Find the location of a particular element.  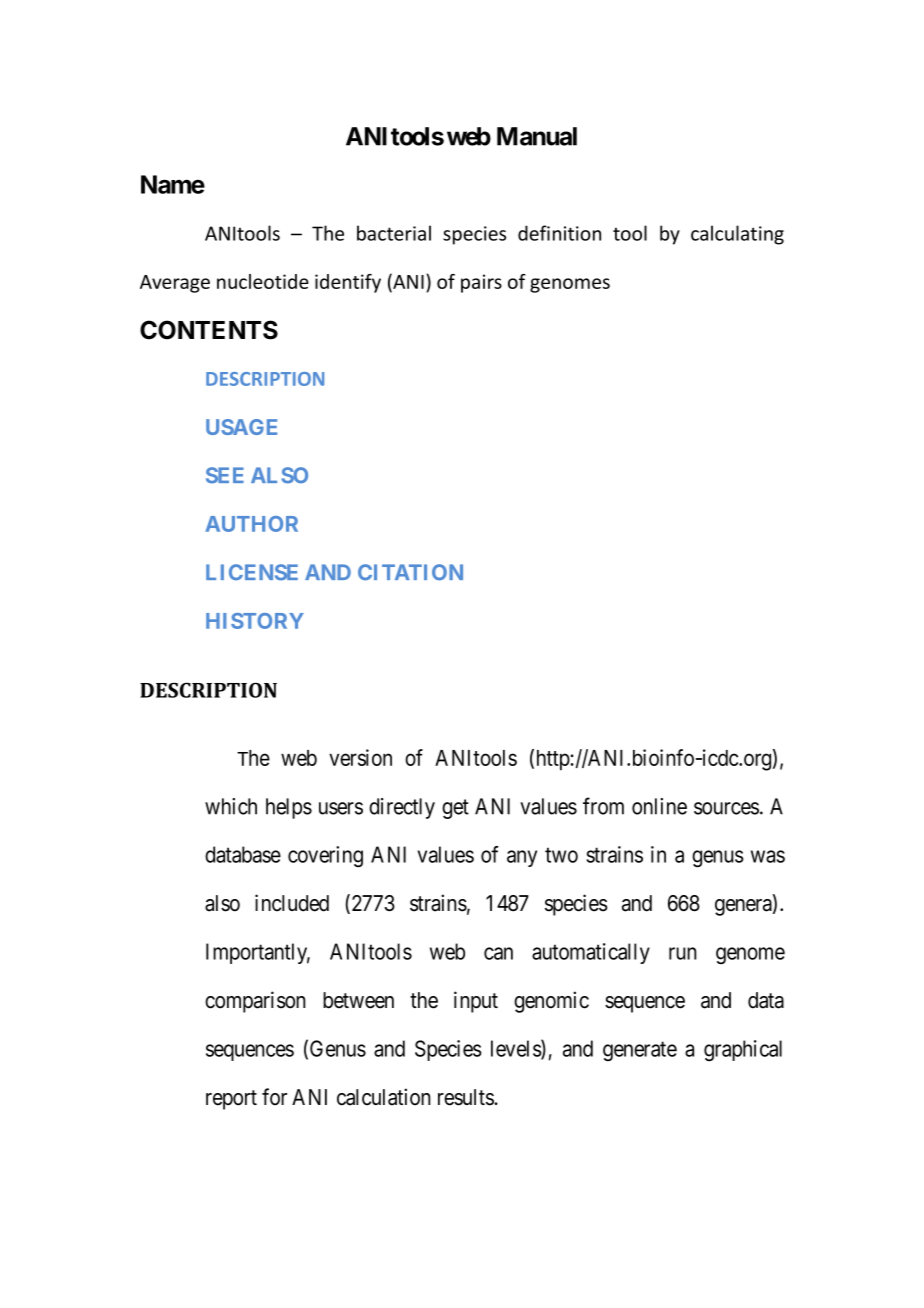

online is located at coordinates (659, 806).
